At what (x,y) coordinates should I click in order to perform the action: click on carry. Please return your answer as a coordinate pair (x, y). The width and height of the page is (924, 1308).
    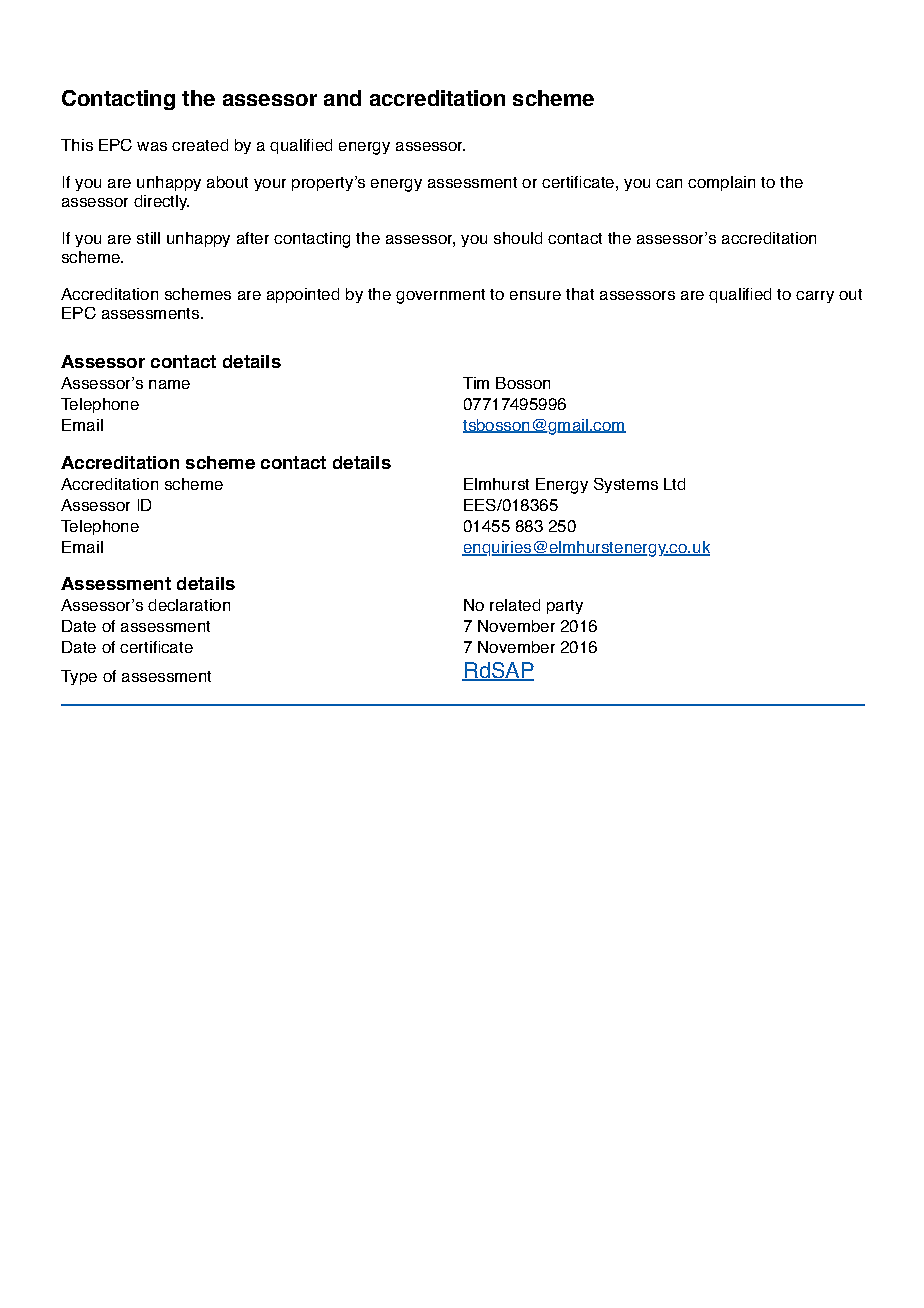
    Looking at the image, I should click on (815, 297).
